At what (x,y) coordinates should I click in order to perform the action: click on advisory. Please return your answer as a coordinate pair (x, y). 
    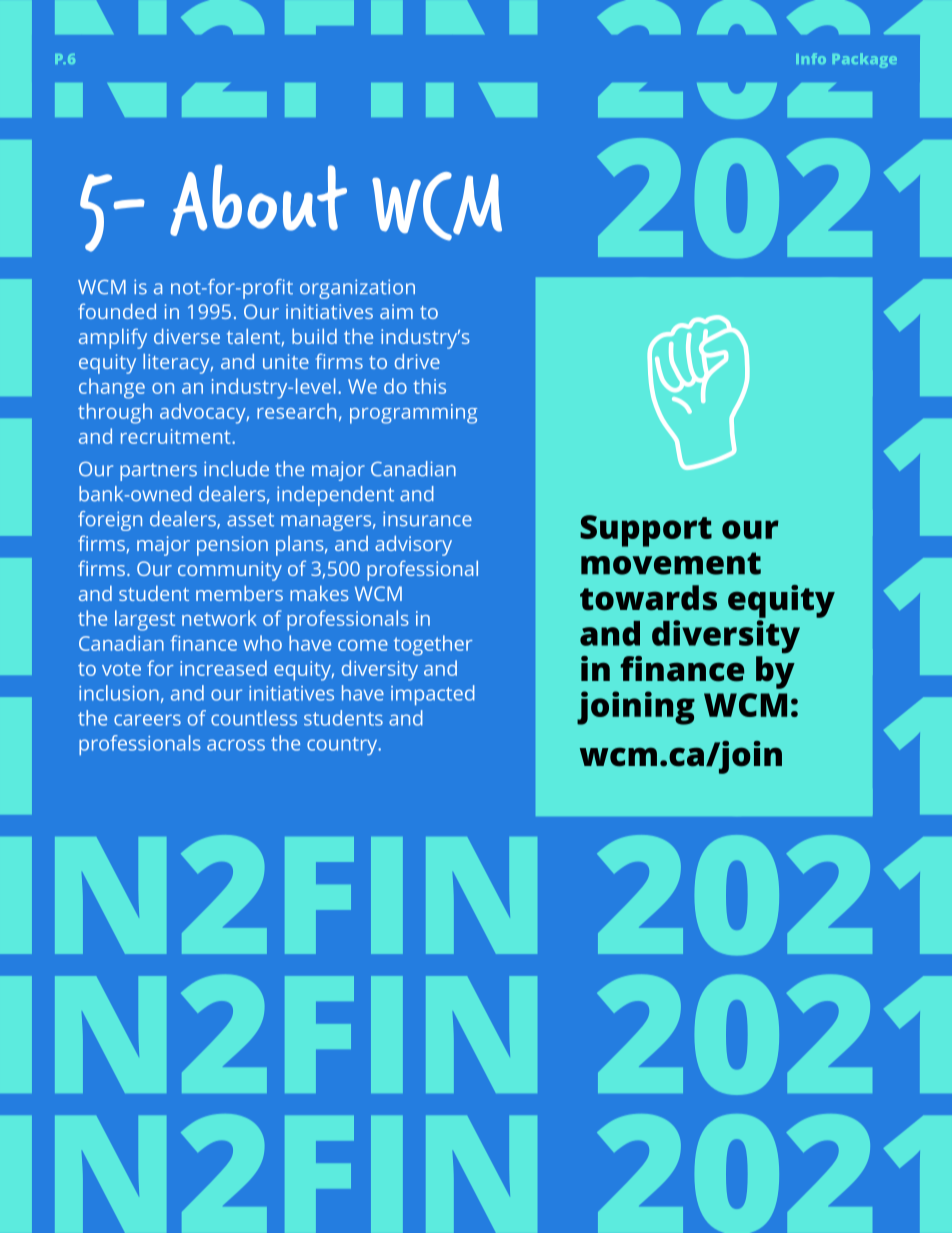
    Looking at the image, I should click on (413, 546).
